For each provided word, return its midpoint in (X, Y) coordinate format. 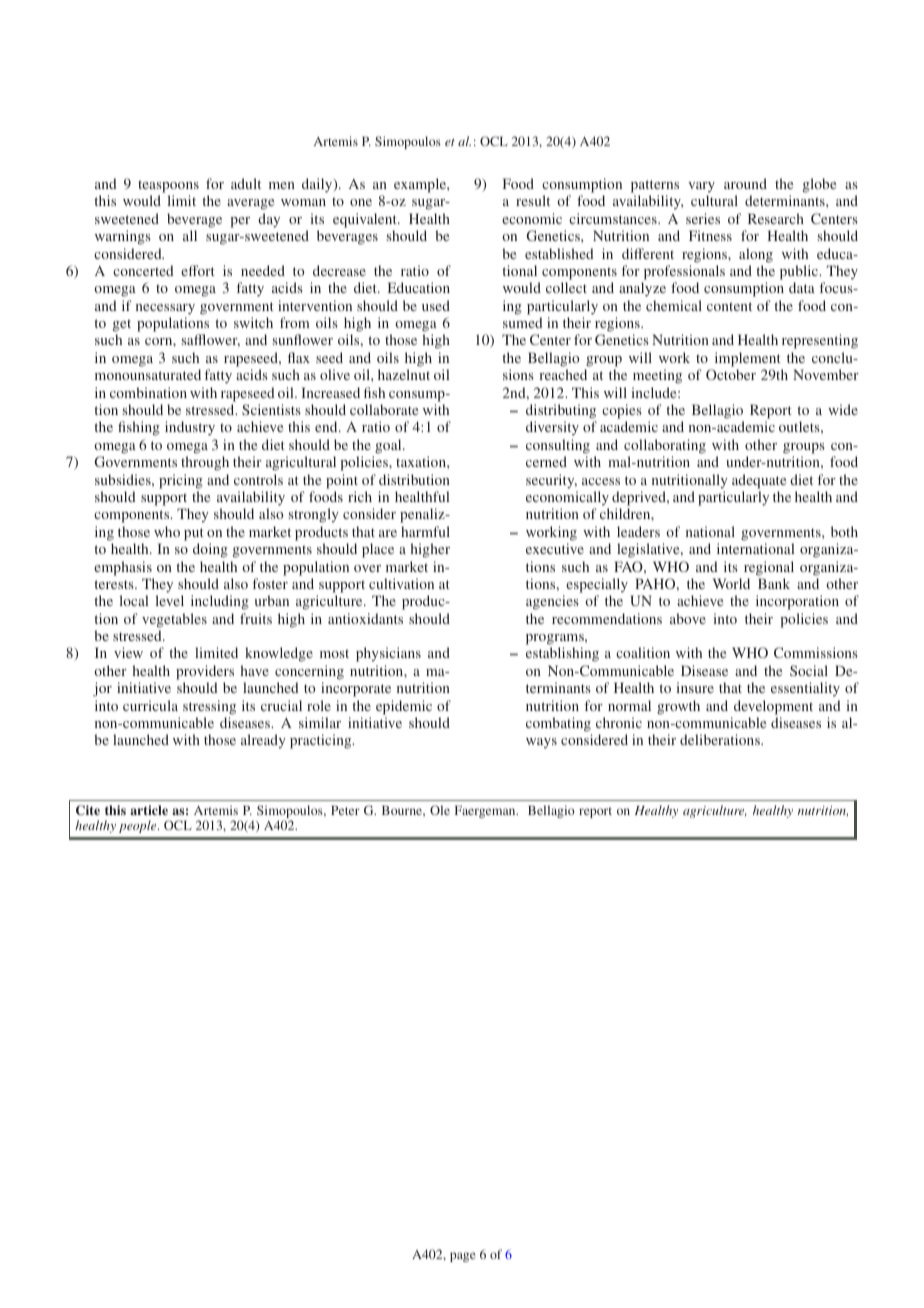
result (533, 200)
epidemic (404, 707)
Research (776, 218)
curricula (150, 705)
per (240, 222)
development (773, 707)
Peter (345, 810)
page (463, 1257)
